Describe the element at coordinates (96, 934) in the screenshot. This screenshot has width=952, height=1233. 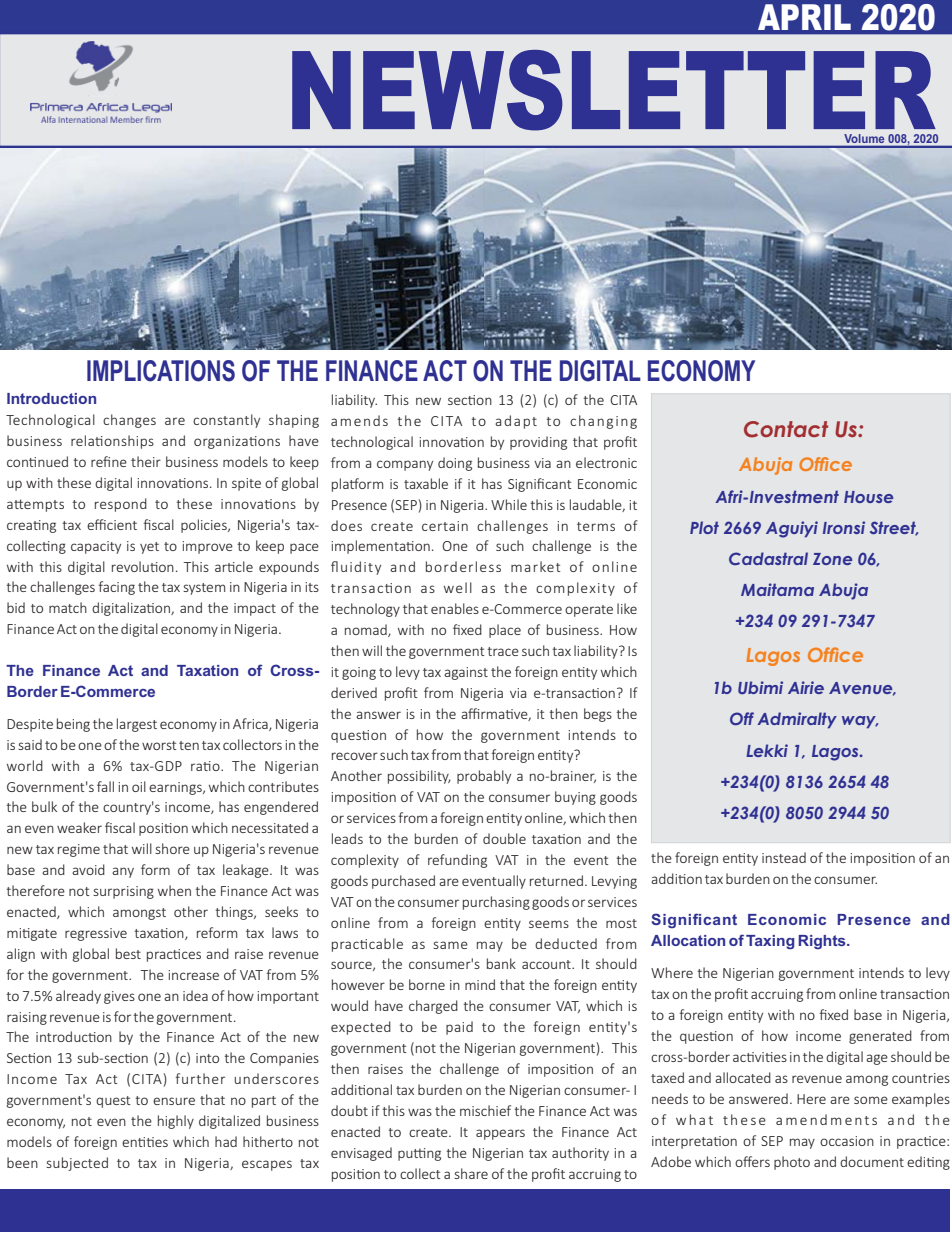
I see `regressive` at that location.
